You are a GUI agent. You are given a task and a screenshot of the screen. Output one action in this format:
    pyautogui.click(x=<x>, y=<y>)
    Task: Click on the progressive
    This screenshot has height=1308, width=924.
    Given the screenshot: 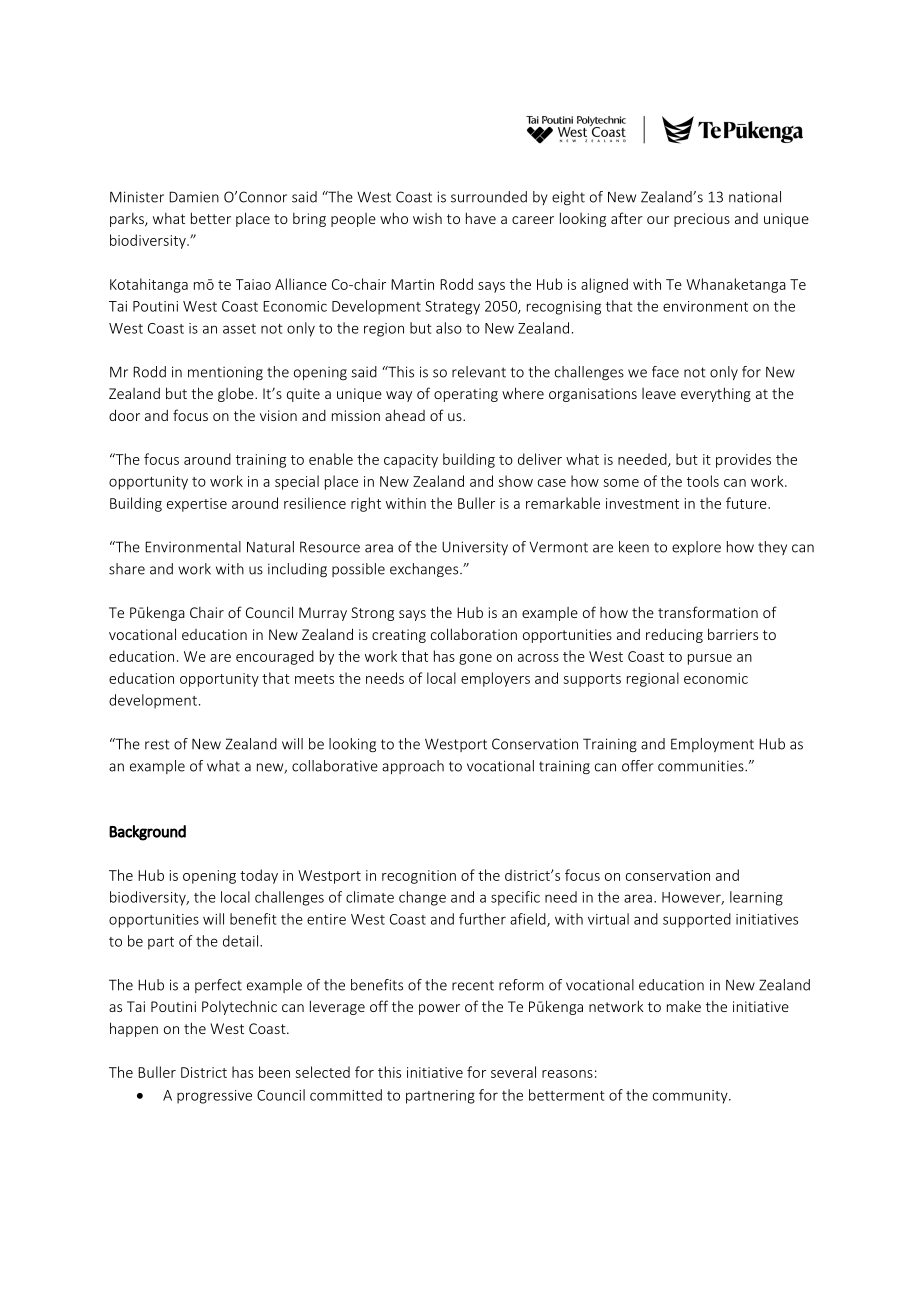 What is the action you would take?
    pyautogui.click(x=214, y=1097)
